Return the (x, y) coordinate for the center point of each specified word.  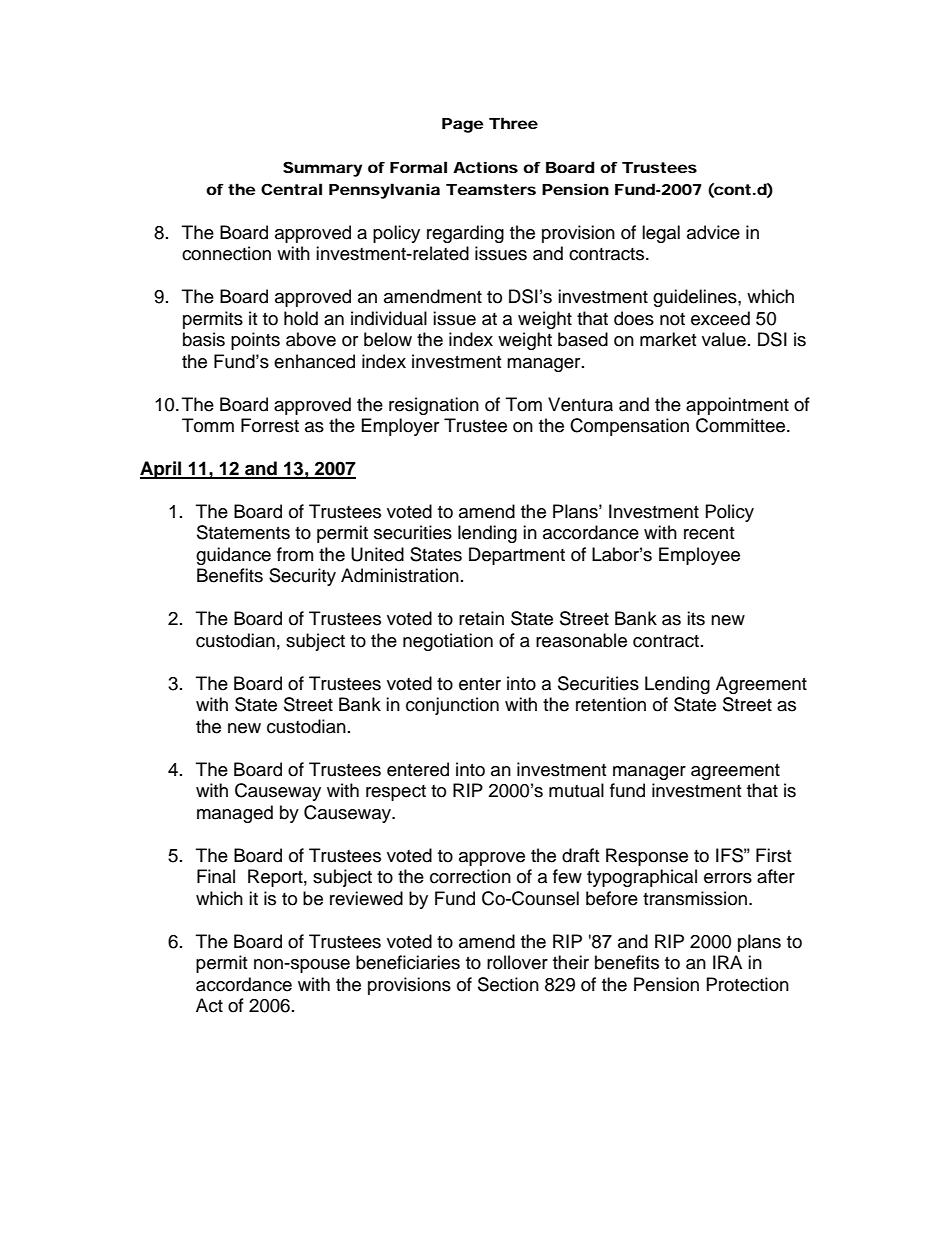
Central (291, 189)
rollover (517, 962)
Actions (485, 167)
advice (713, 232)
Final (216, 876)
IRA (727, 962)
